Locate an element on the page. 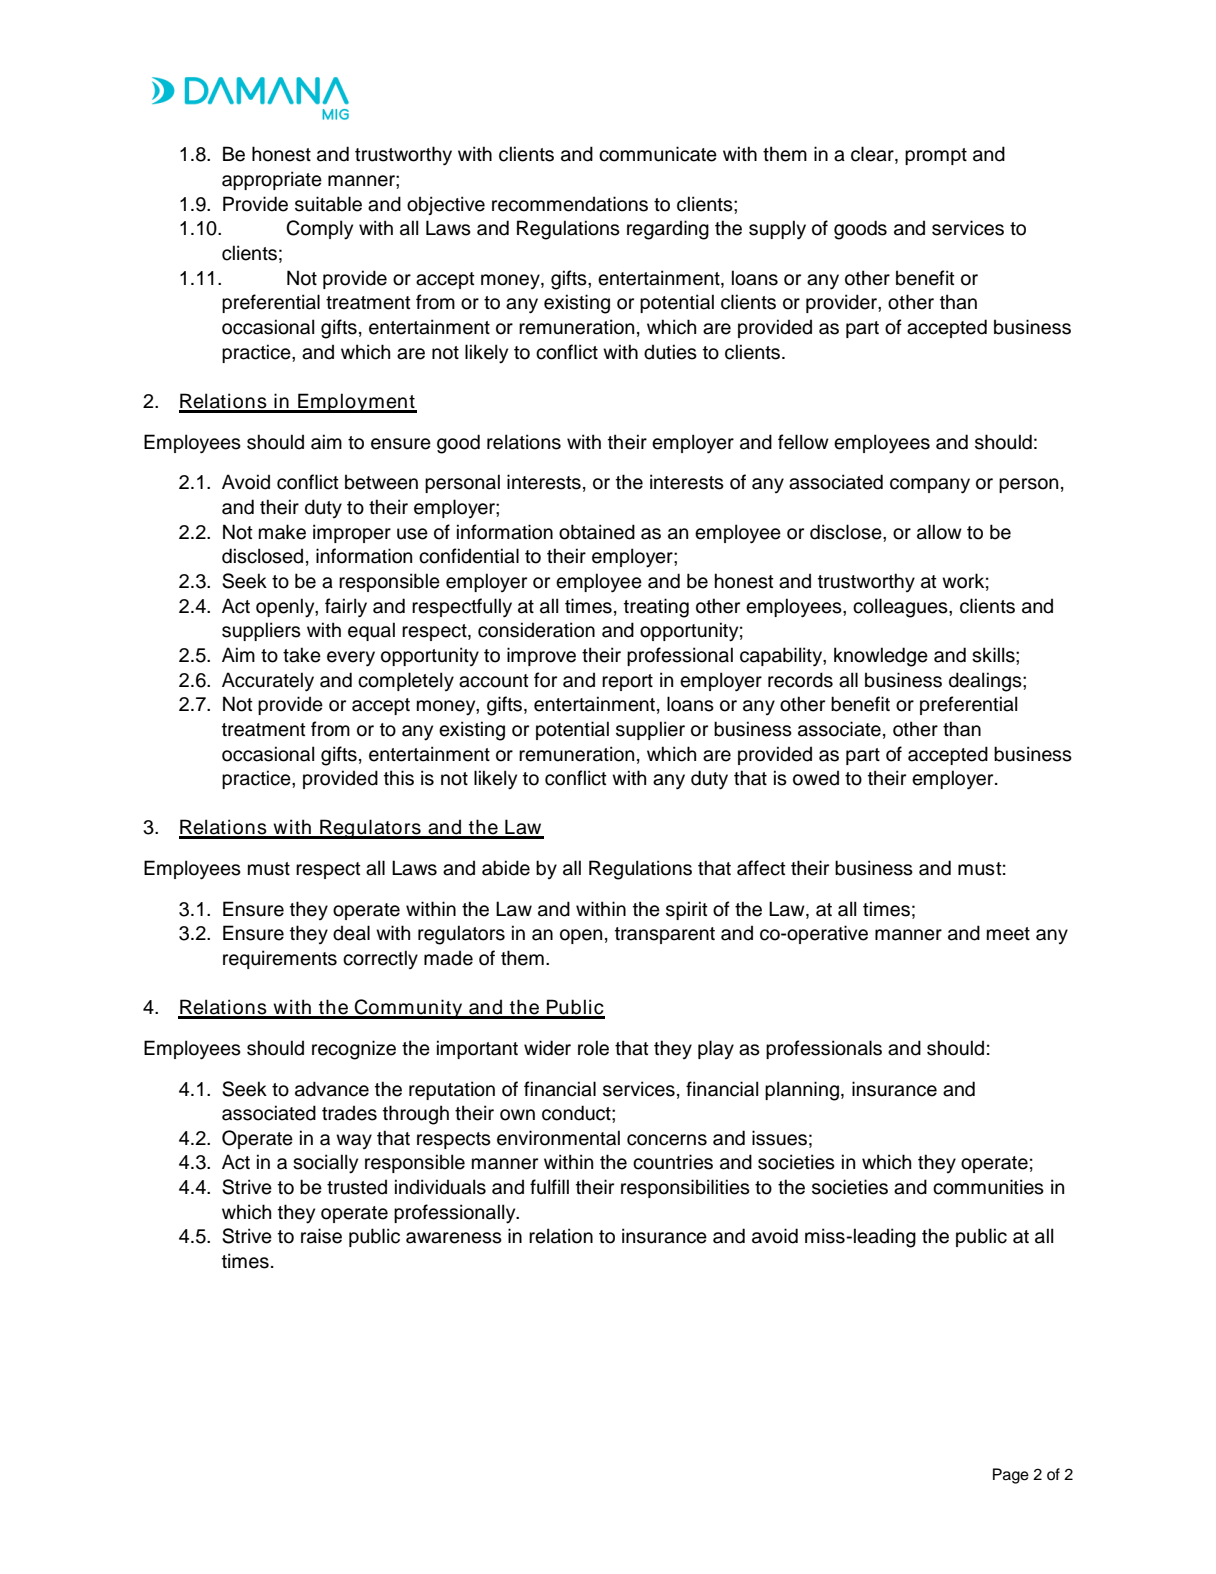 This image has height=1574, width=1216. spirit is located at coordinates (687, 910).
